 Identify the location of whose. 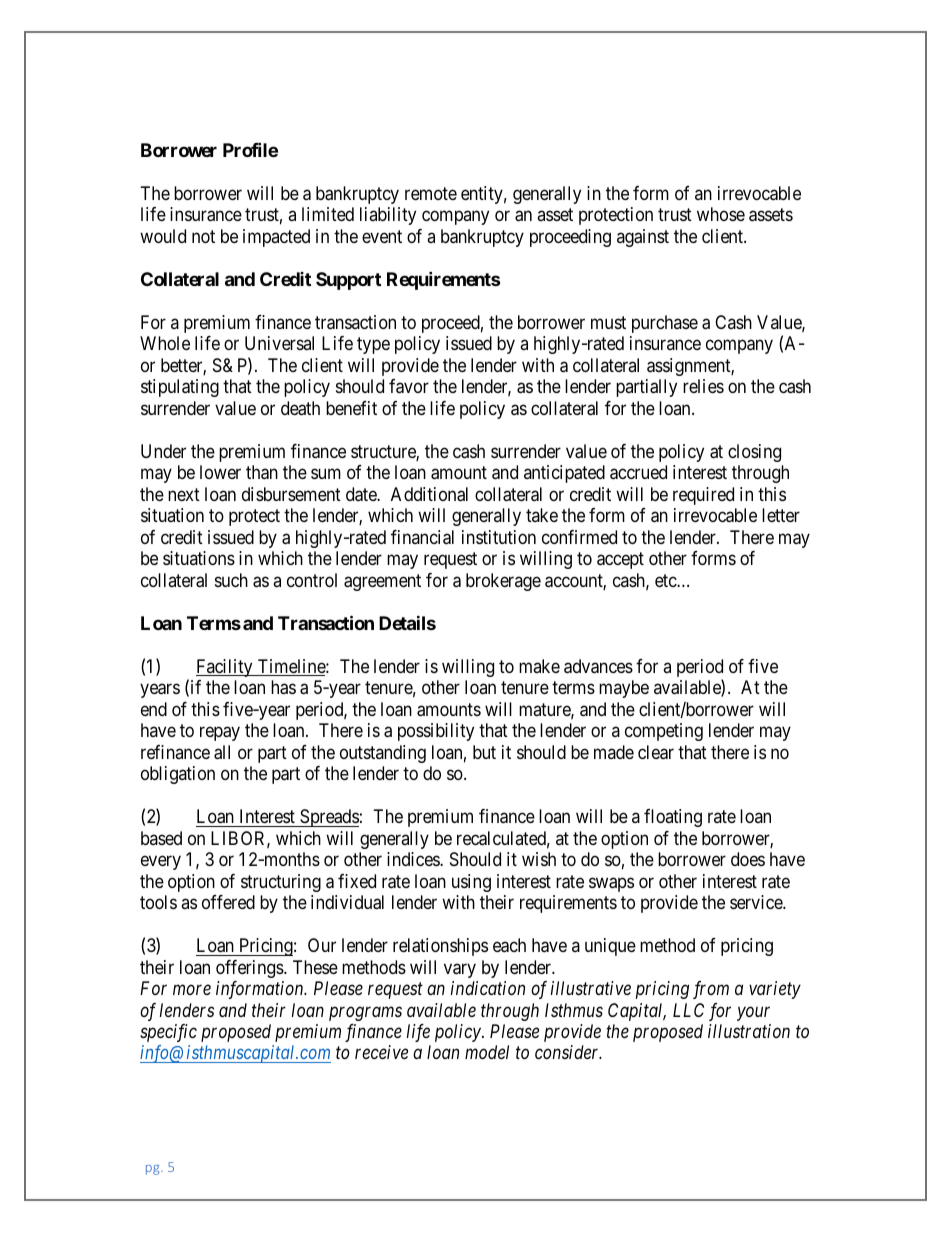
(721, 214).
